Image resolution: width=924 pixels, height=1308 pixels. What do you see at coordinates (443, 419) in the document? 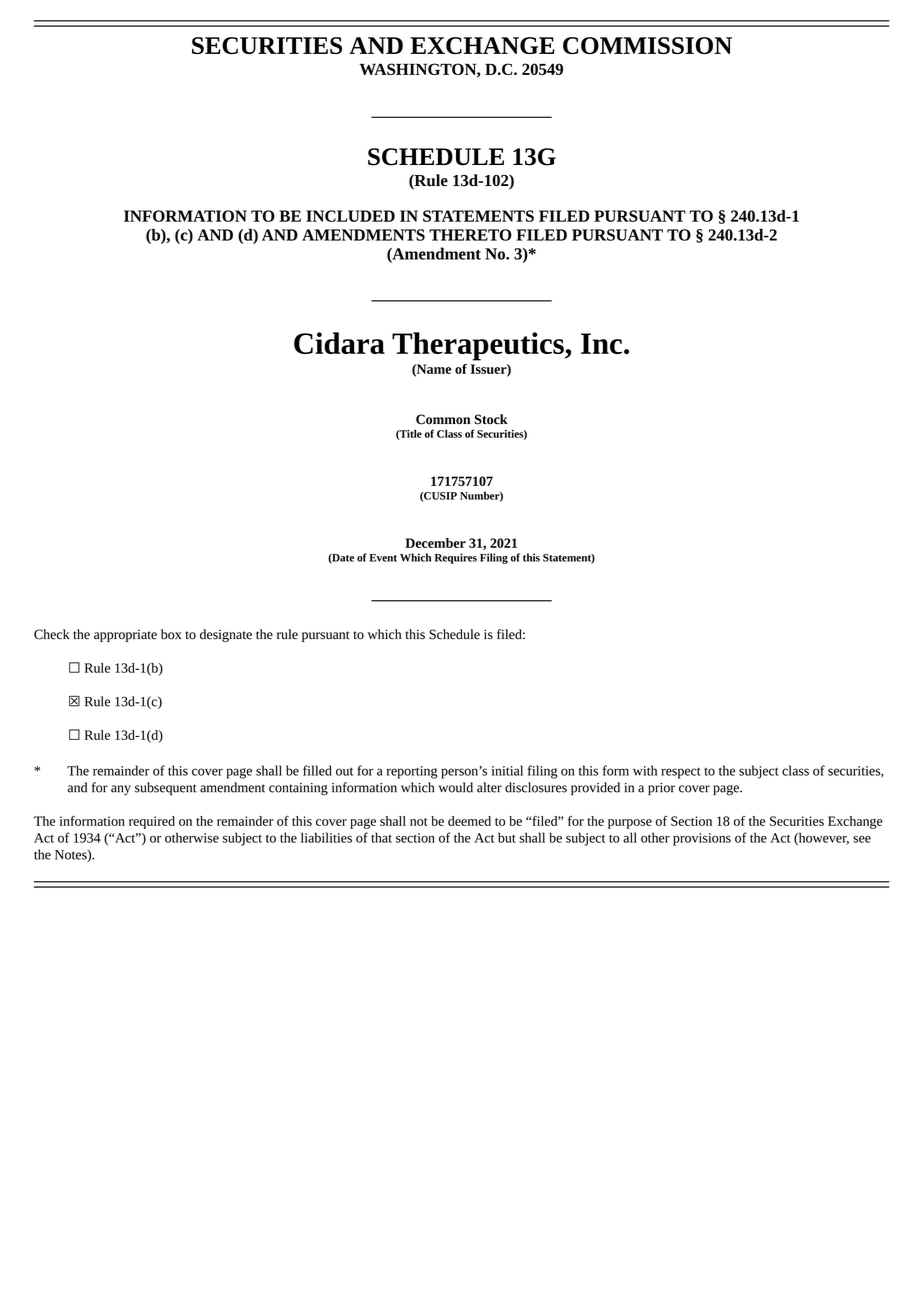
I see `Common` at bounding box center [443, 419].
